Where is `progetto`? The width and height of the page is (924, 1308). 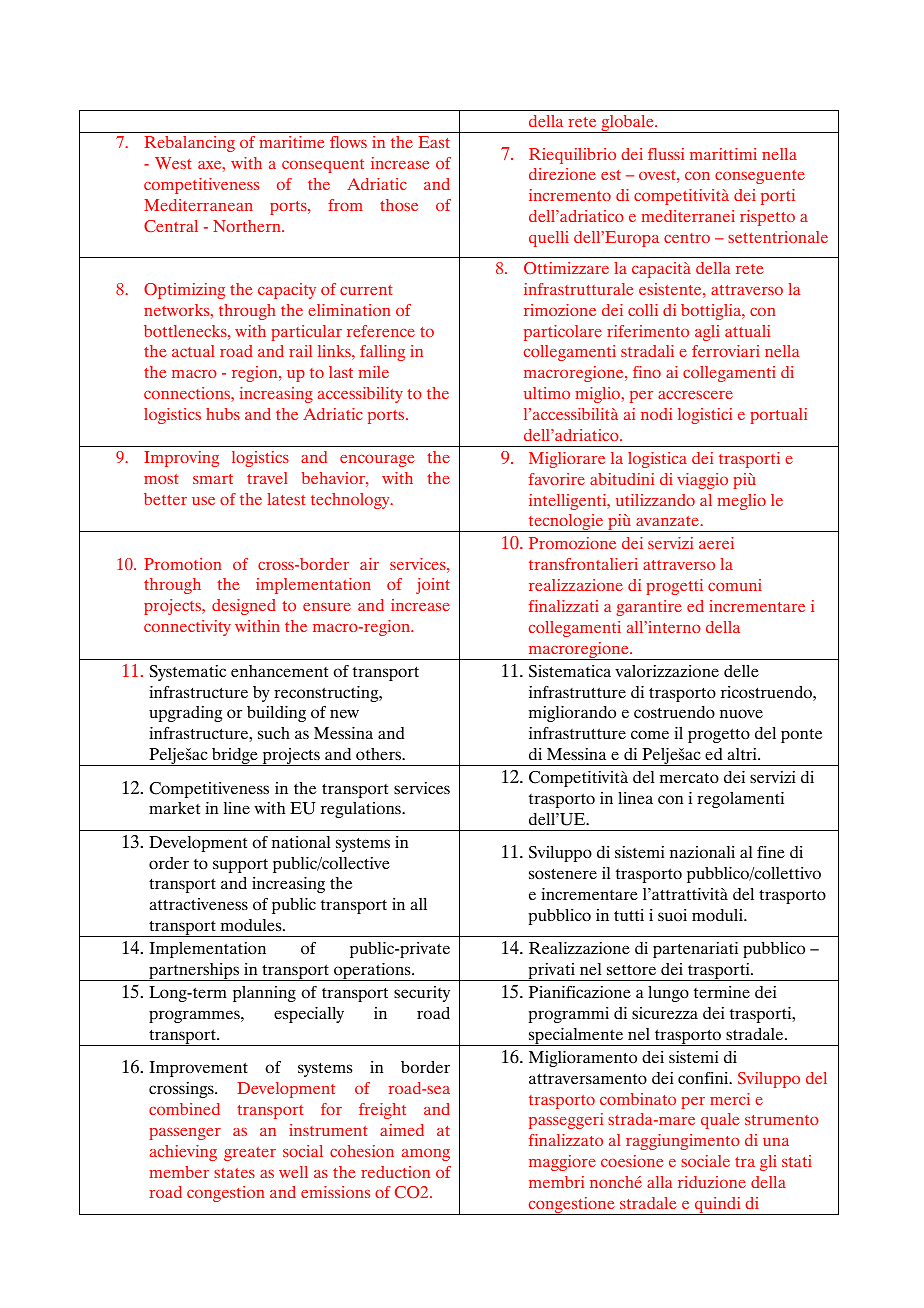
progetto is located at coordinates (719, 735).
